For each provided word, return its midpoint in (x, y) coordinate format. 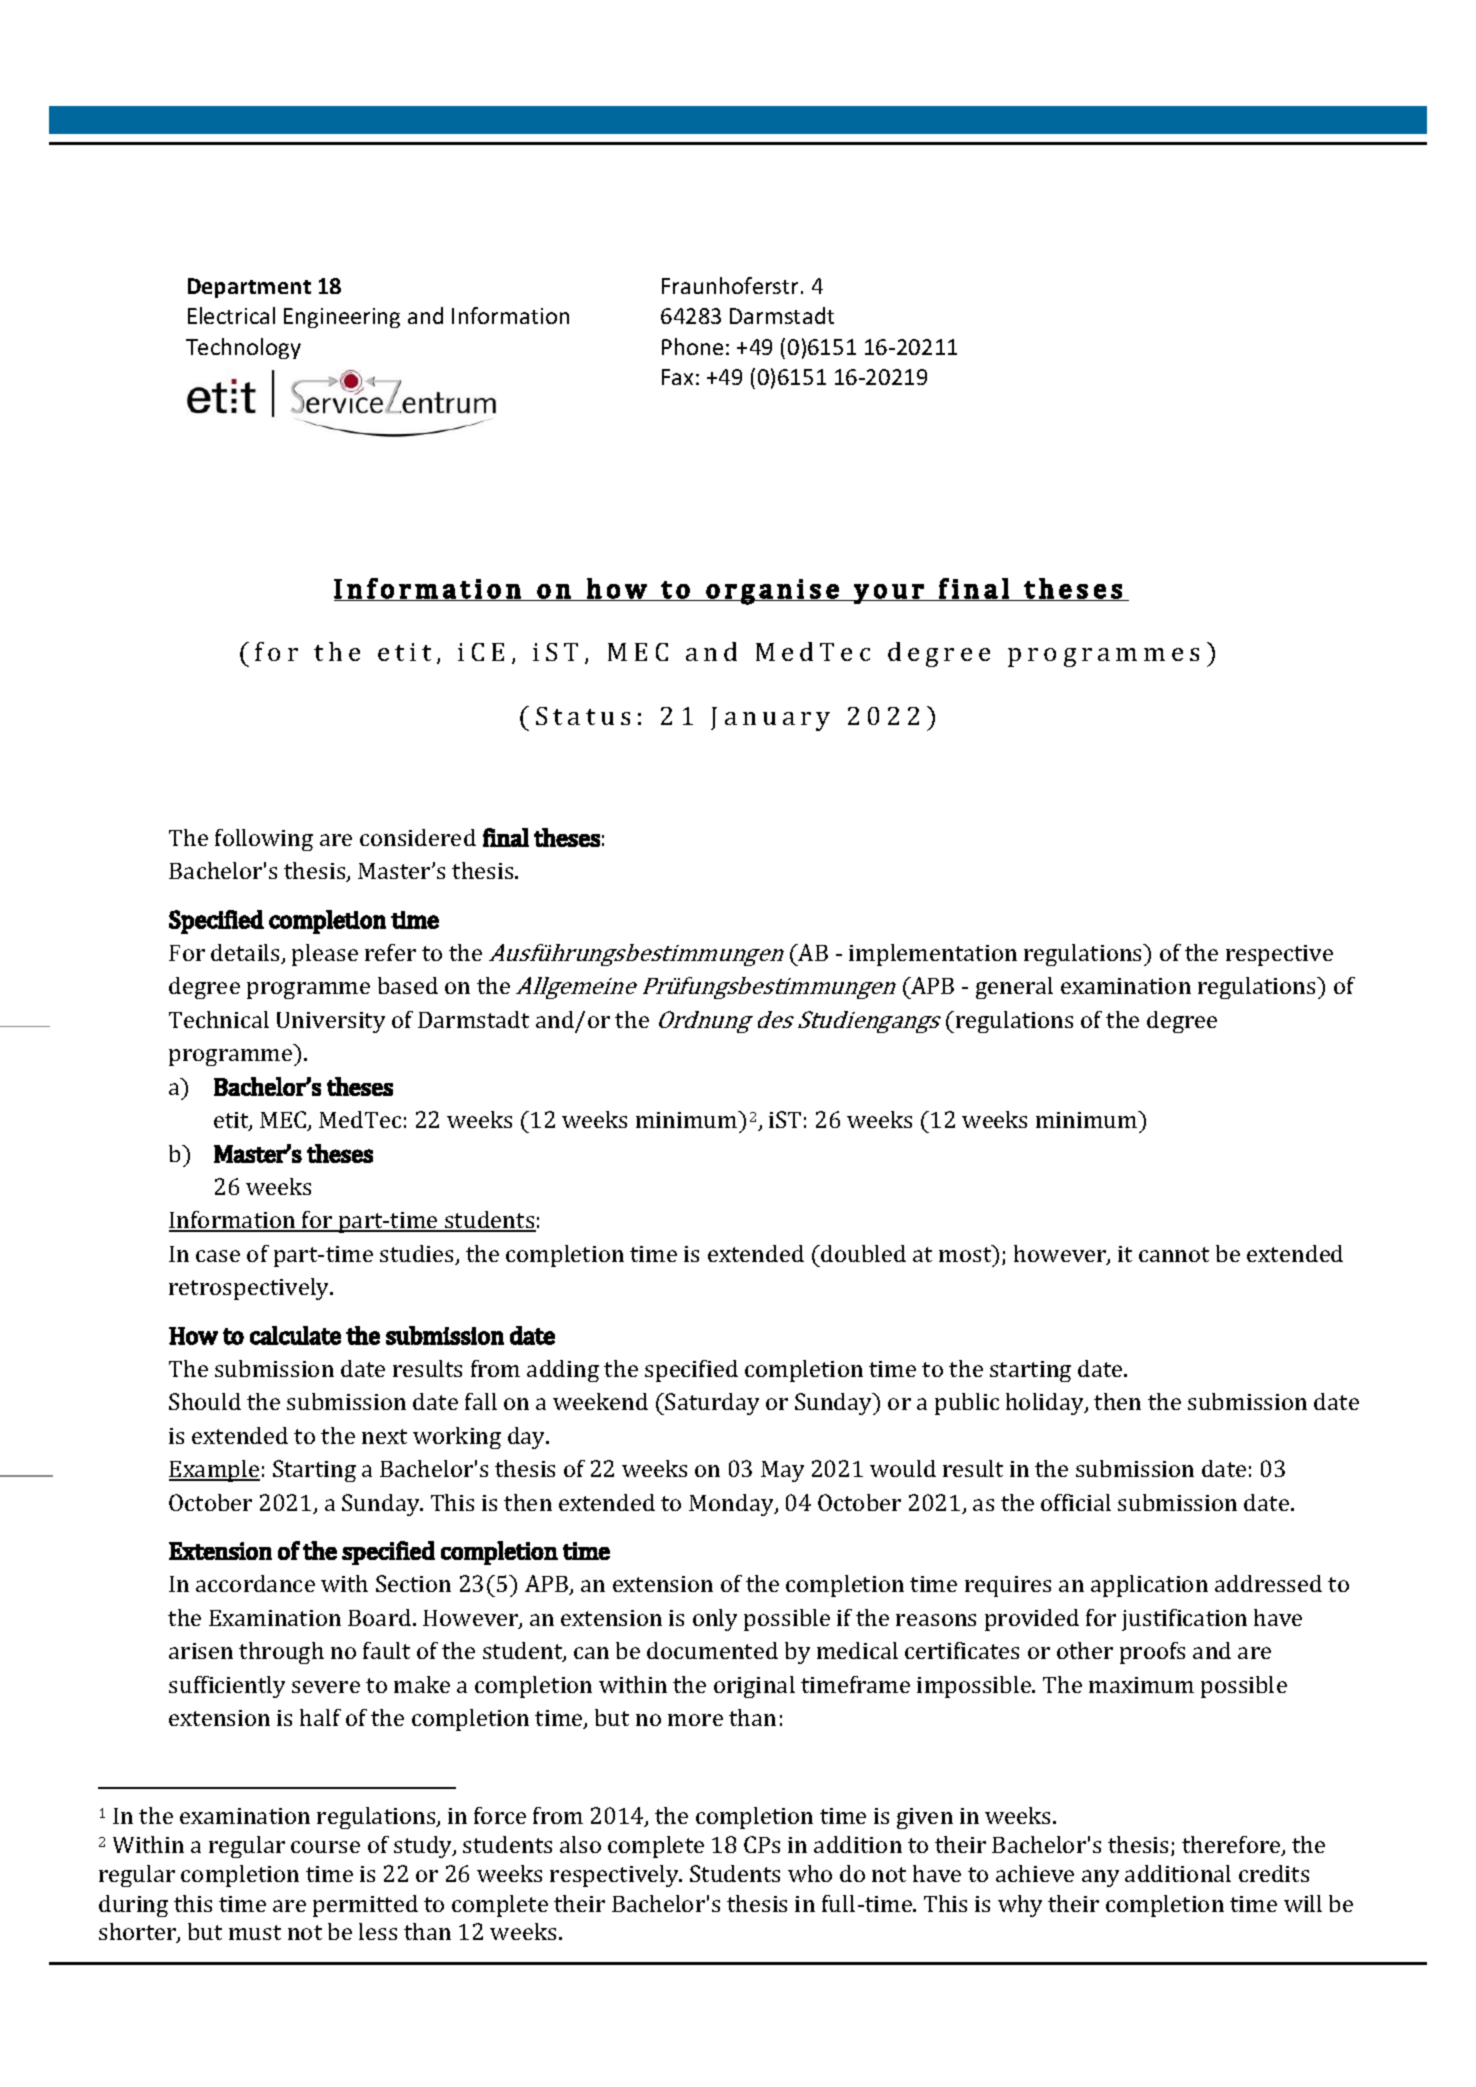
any (1100, 1878)
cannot (1174, 1254)
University (331, 1022)
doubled (862, 1253)
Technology (243, 348)
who (810, 1873)
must (255, 1932)
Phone (692, 346)
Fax (677, 377)
